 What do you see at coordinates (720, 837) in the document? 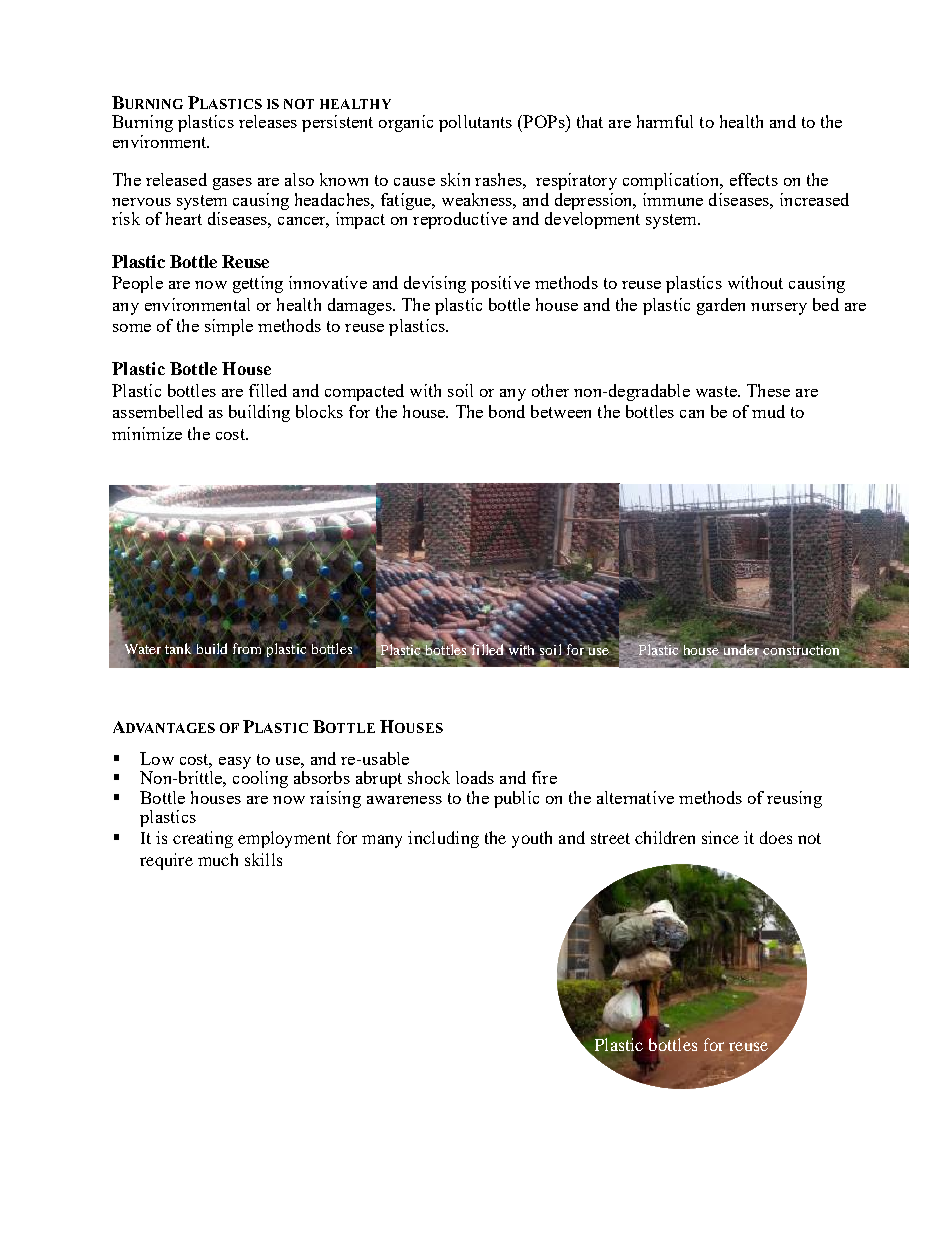
I see `since` at bounding box center [720, 837].
